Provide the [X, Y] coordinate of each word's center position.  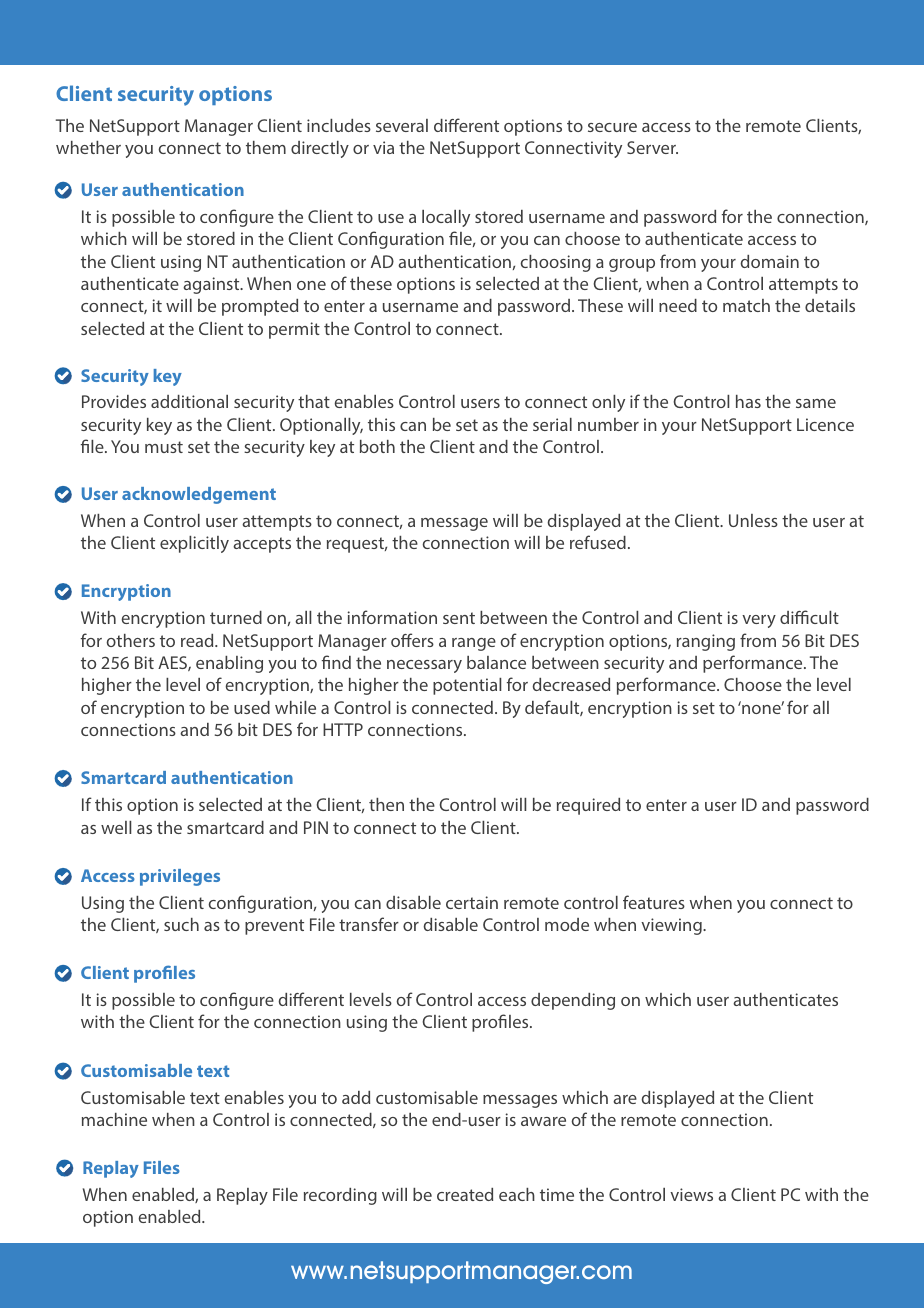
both [377, 446]
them [266, 147]
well [116, 827]
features [654, 902]
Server [652, 147]
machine [114, 1119]
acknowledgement [199, 495]
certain [472, 902]
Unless [753, 520]
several [402, 125]
